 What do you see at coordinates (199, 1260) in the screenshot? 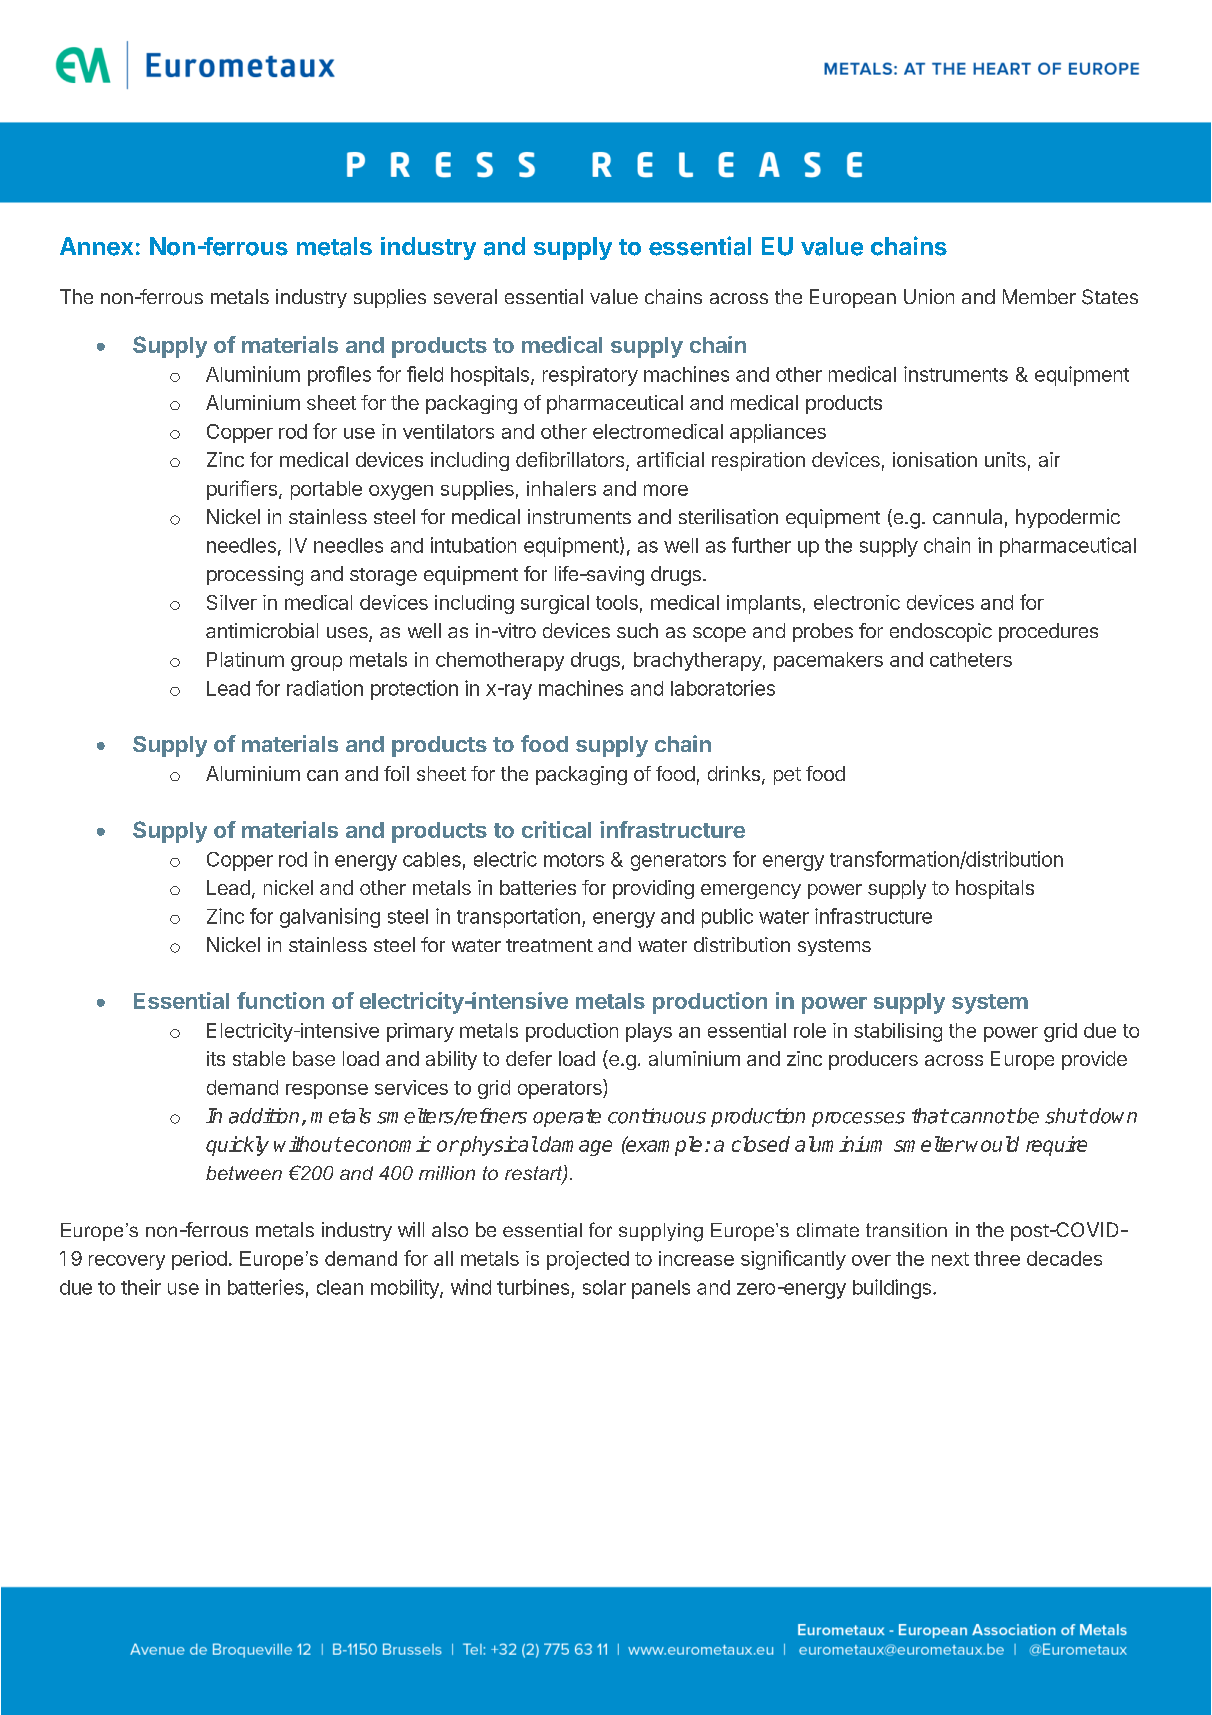
I see `period` at bounding box center [199, 1260].
